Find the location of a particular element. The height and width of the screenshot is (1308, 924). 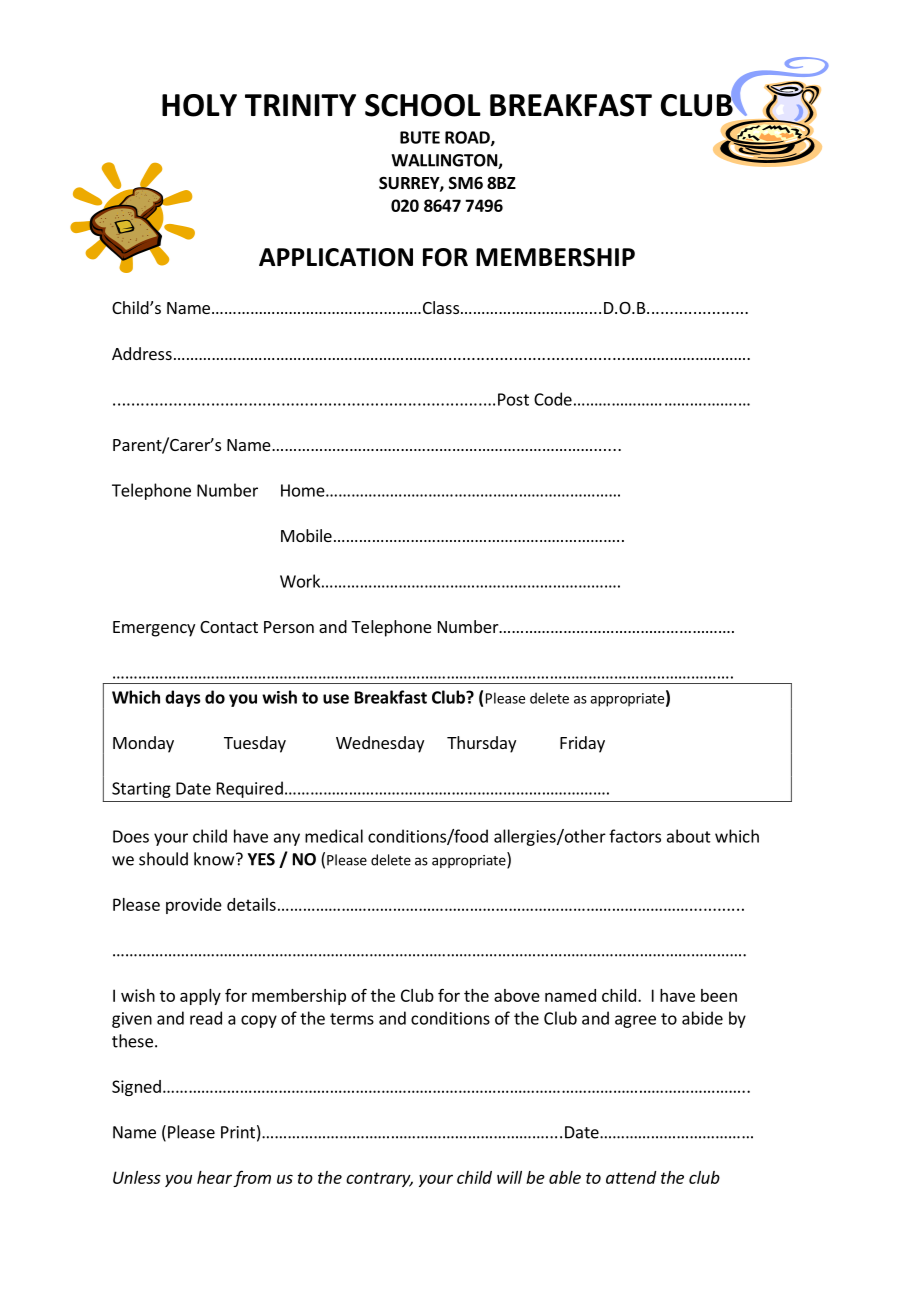

SCHOOL is located at coordinates (423, 105).
